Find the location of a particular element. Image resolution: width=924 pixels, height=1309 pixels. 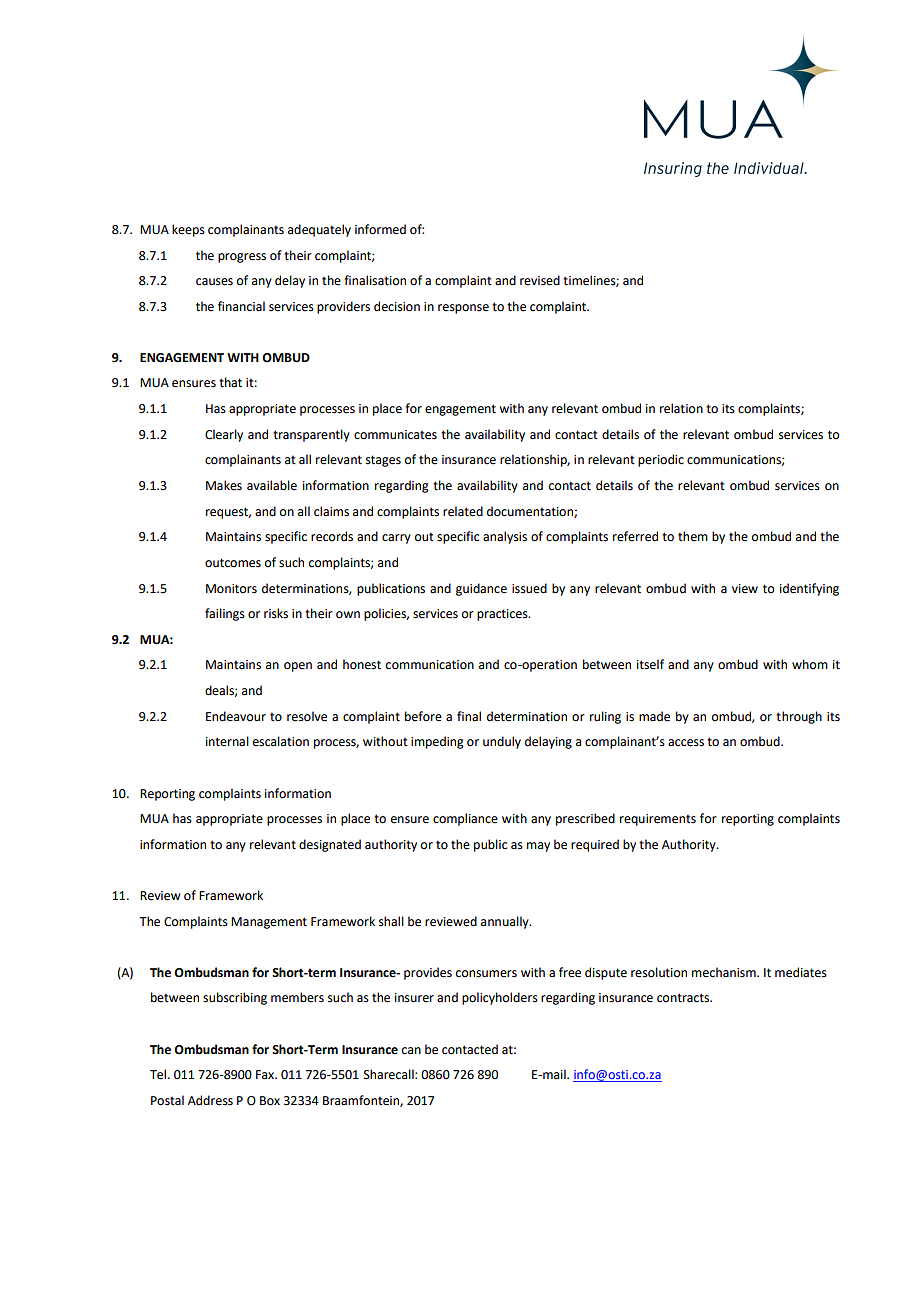

analysis is located at coordinates (505, 537).
